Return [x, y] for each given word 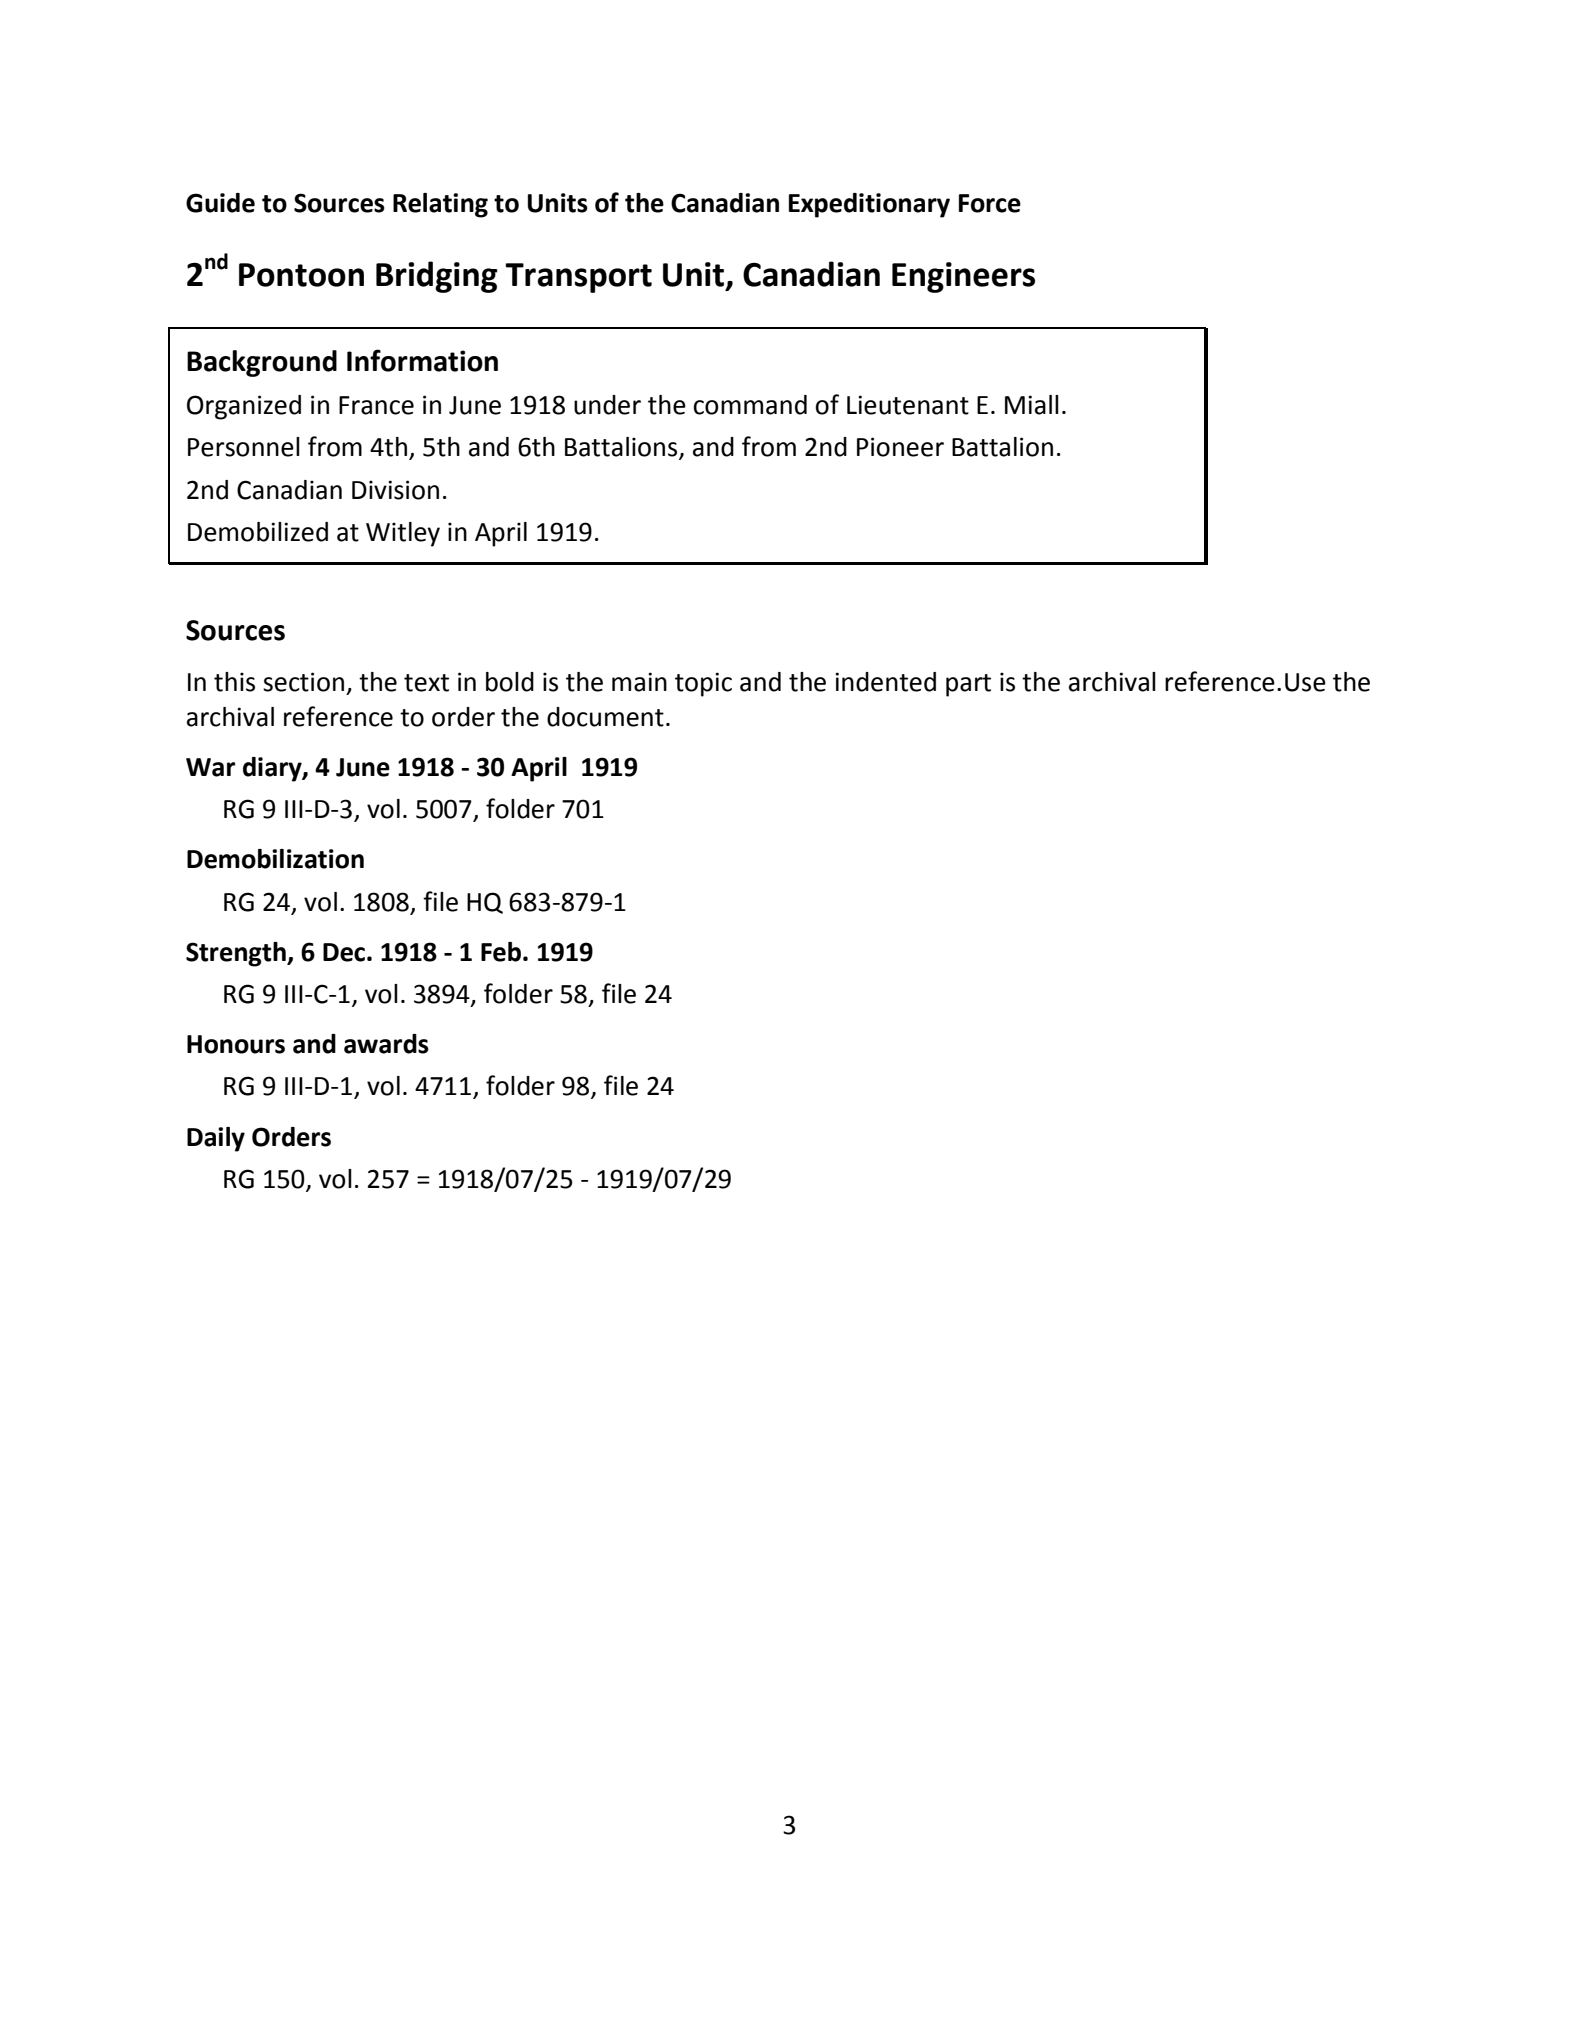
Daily [216, 1139]
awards [386, 1044]
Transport [578, 278]
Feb [501, 952]
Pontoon [301, 275]
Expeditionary [869, 205]
